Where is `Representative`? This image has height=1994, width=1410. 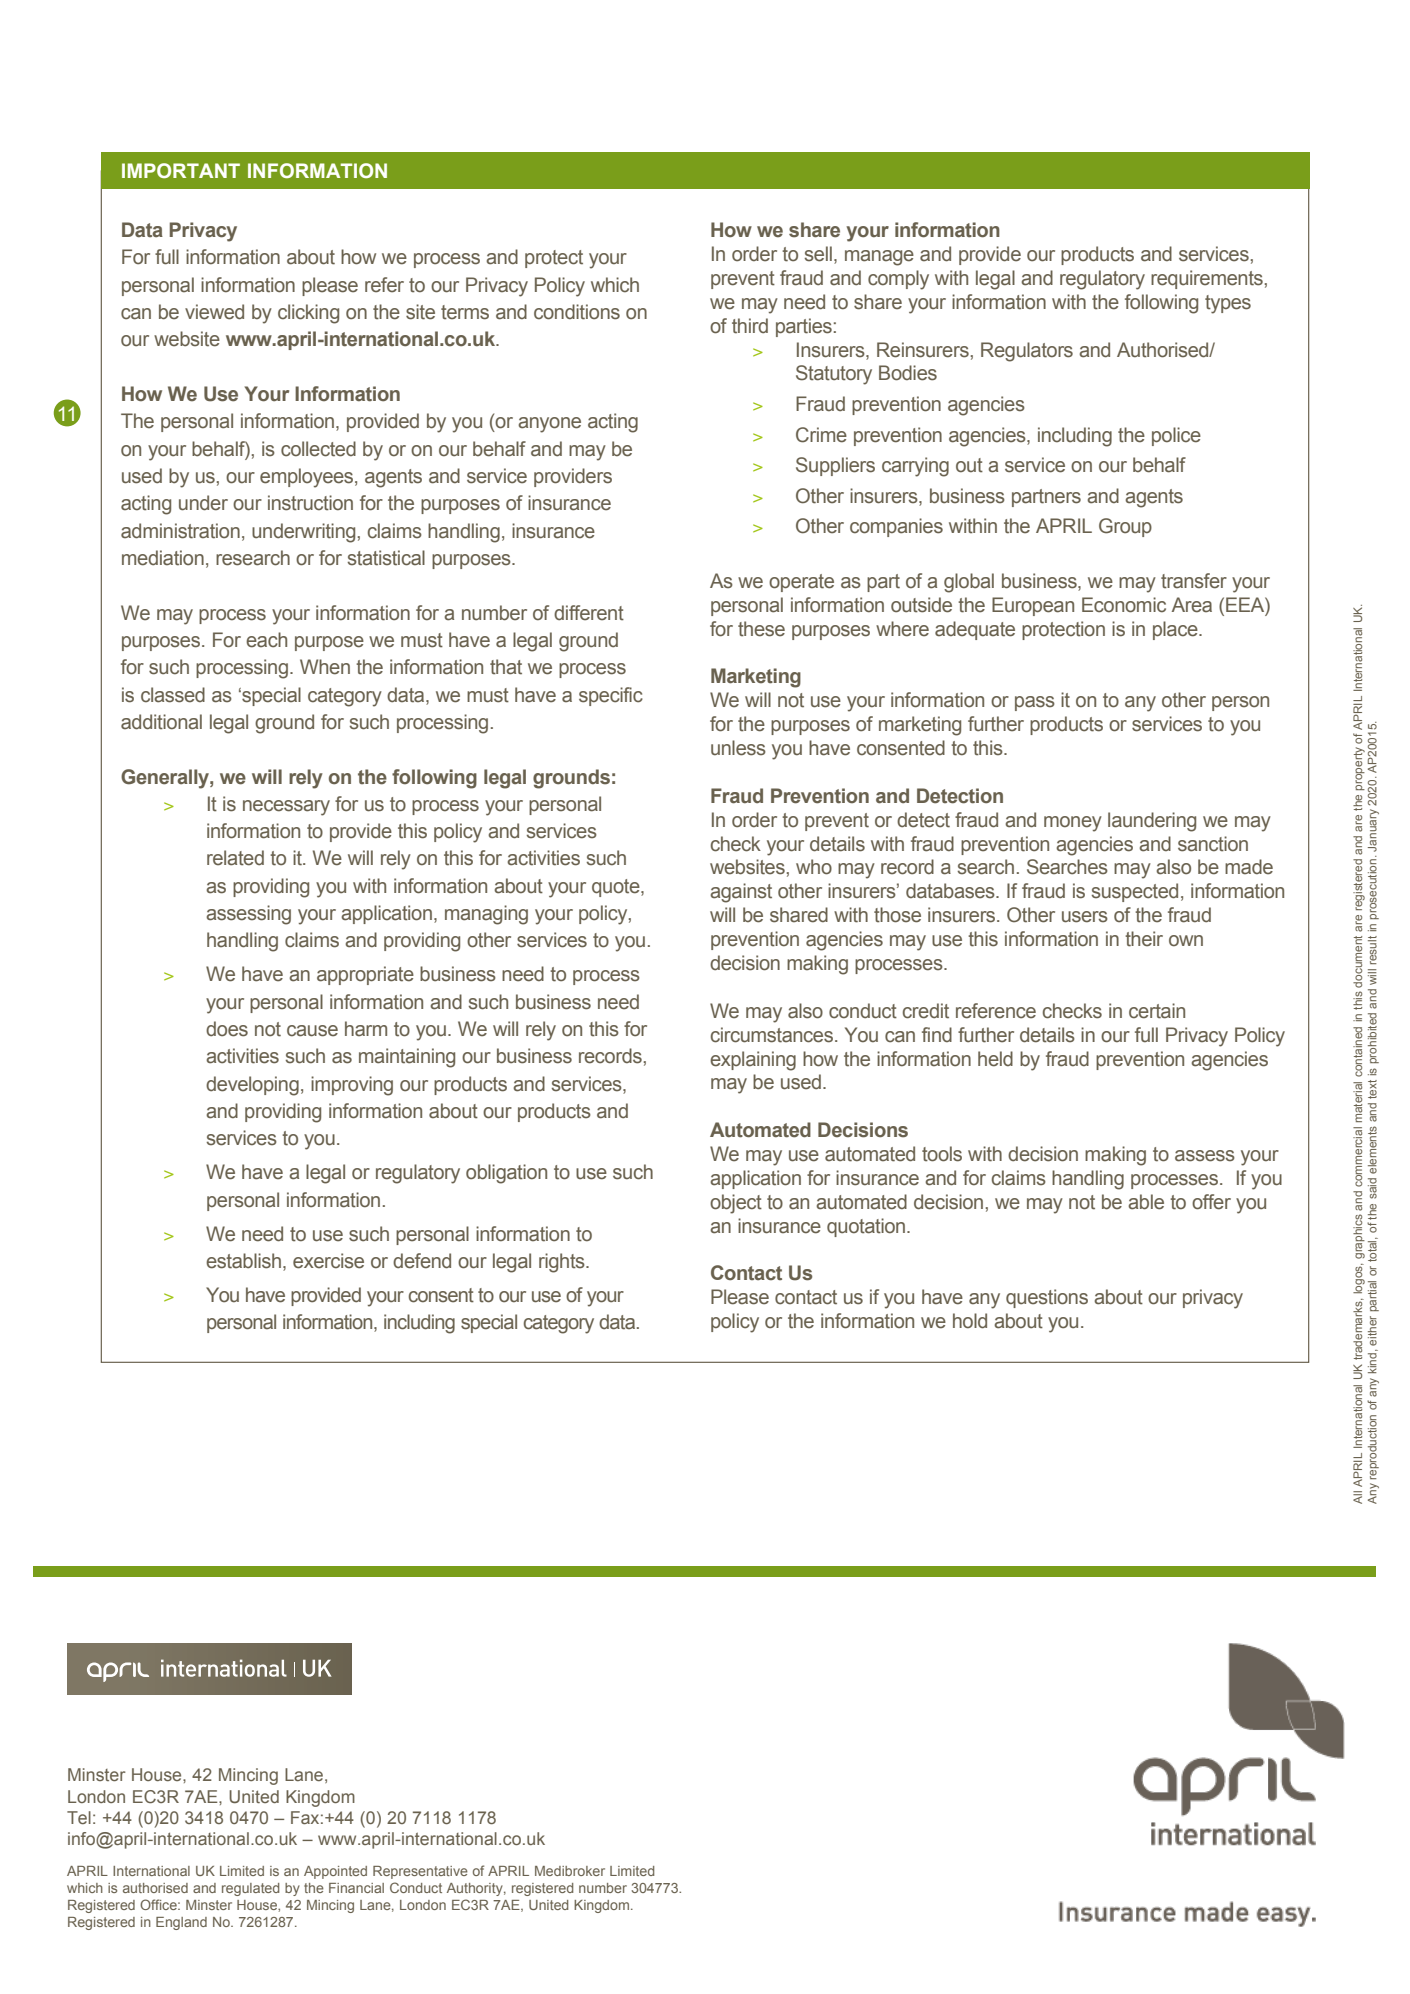
Representative is located at coordinates (420, 1872).
